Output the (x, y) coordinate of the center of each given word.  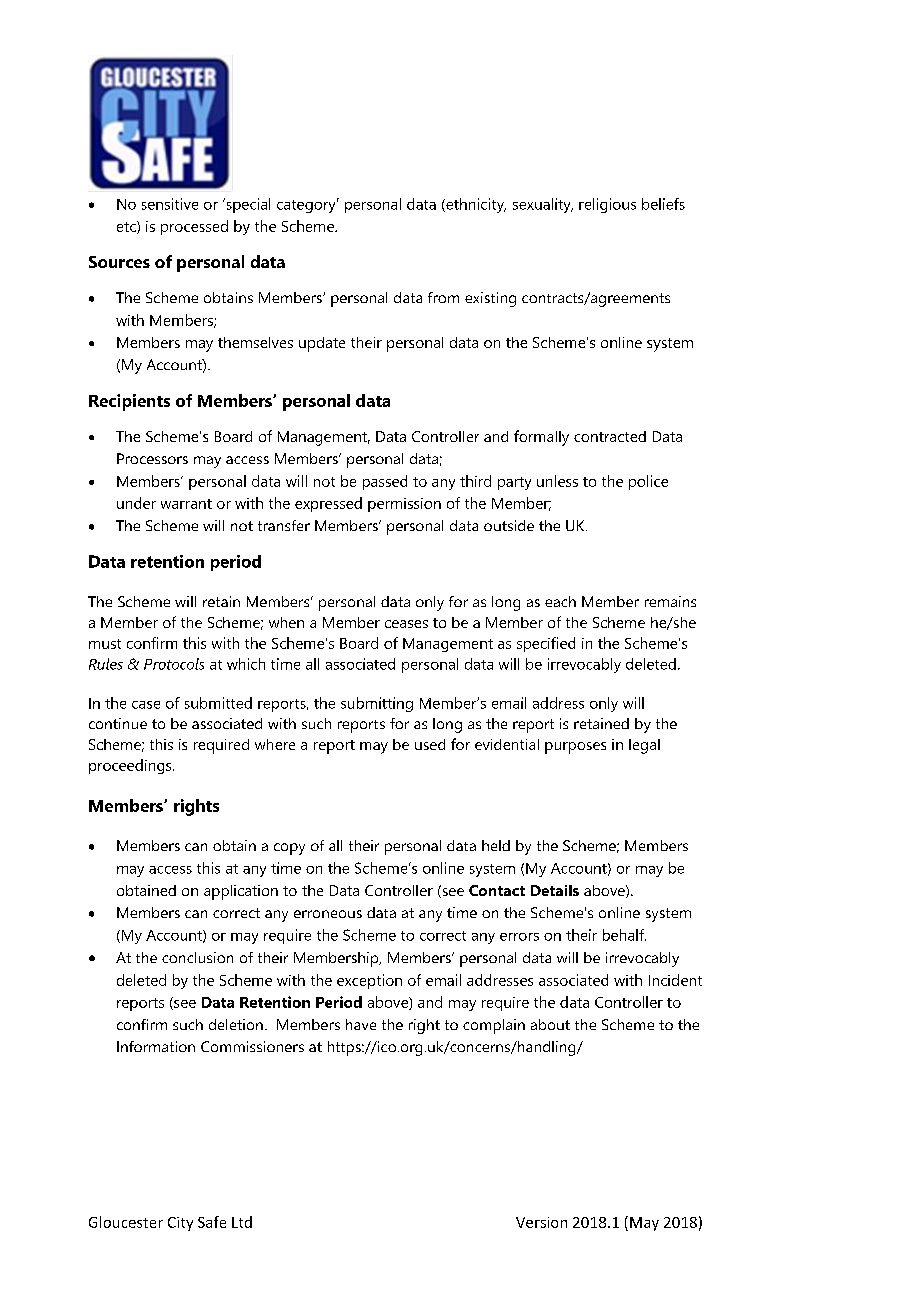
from (443, 297)
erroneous (328, 914)
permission (404, 505)
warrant (186, 504)
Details (555, 890)
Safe (212, 1222)
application (241, 892)
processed (194, 227)
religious (607, 205)
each (560, 601)
